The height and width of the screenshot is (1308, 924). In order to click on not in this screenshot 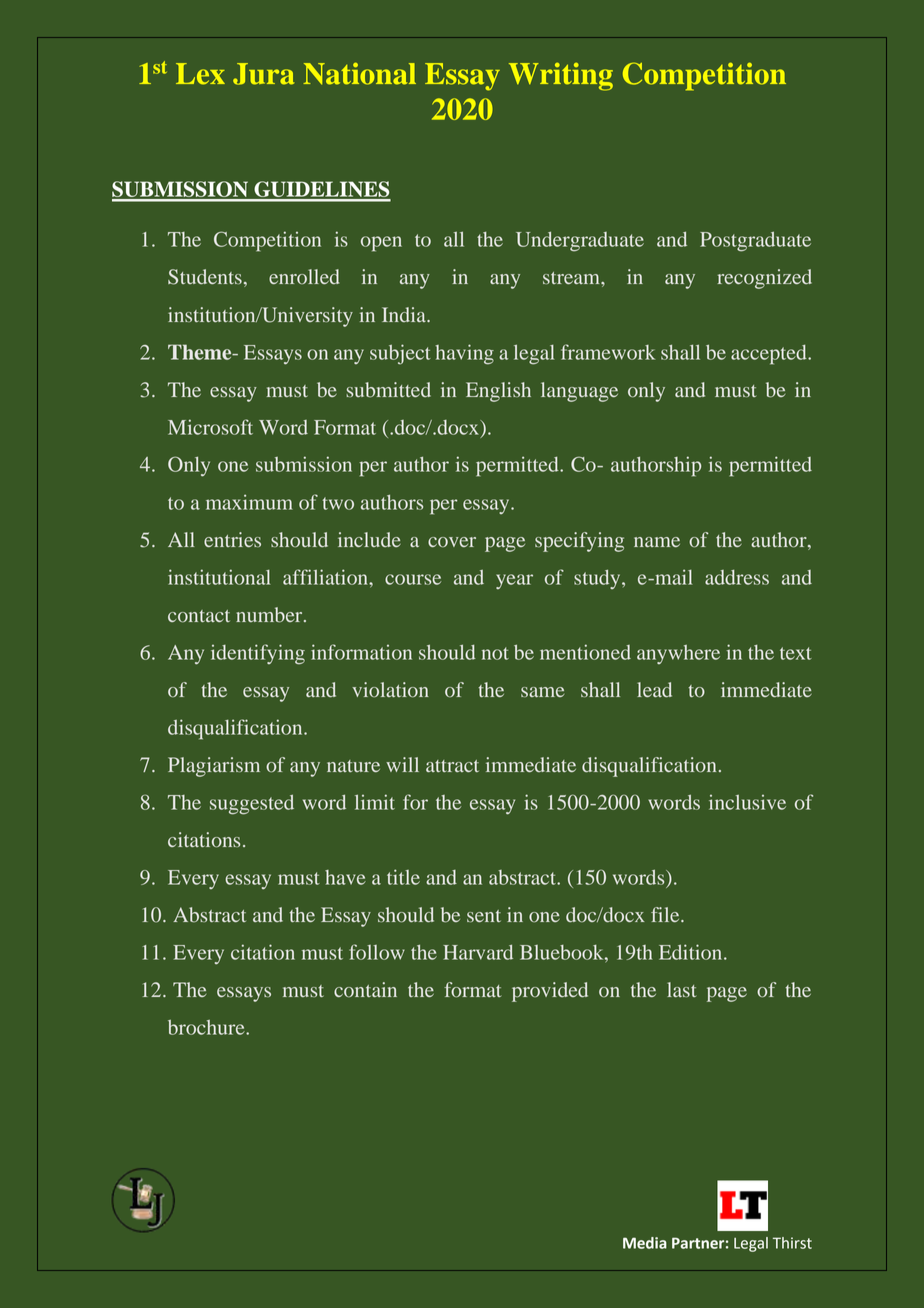, I will do `click(495, 653)`.
